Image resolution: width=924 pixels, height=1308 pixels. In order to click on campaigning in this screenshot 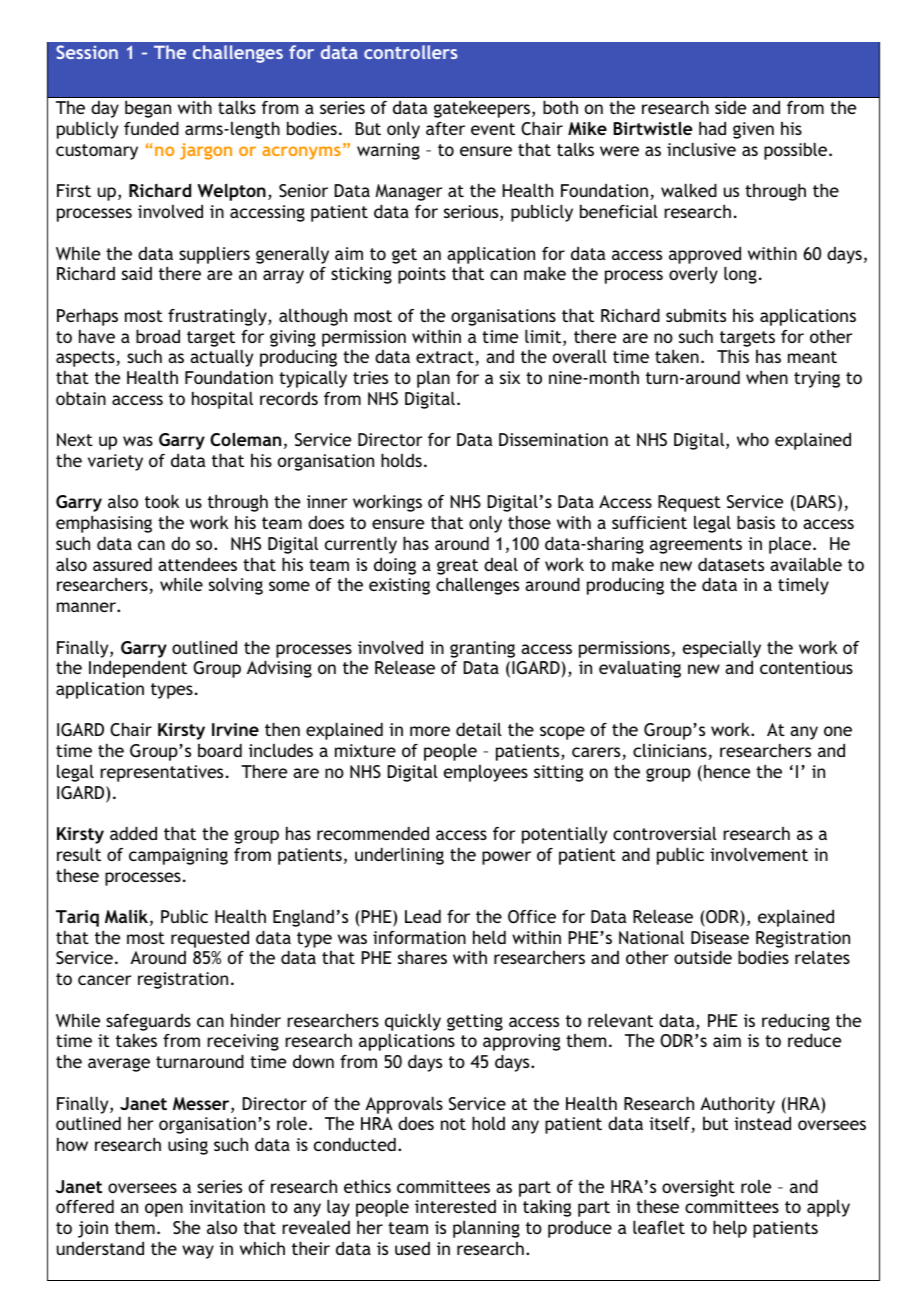, I will do `click(178, 856)`.
